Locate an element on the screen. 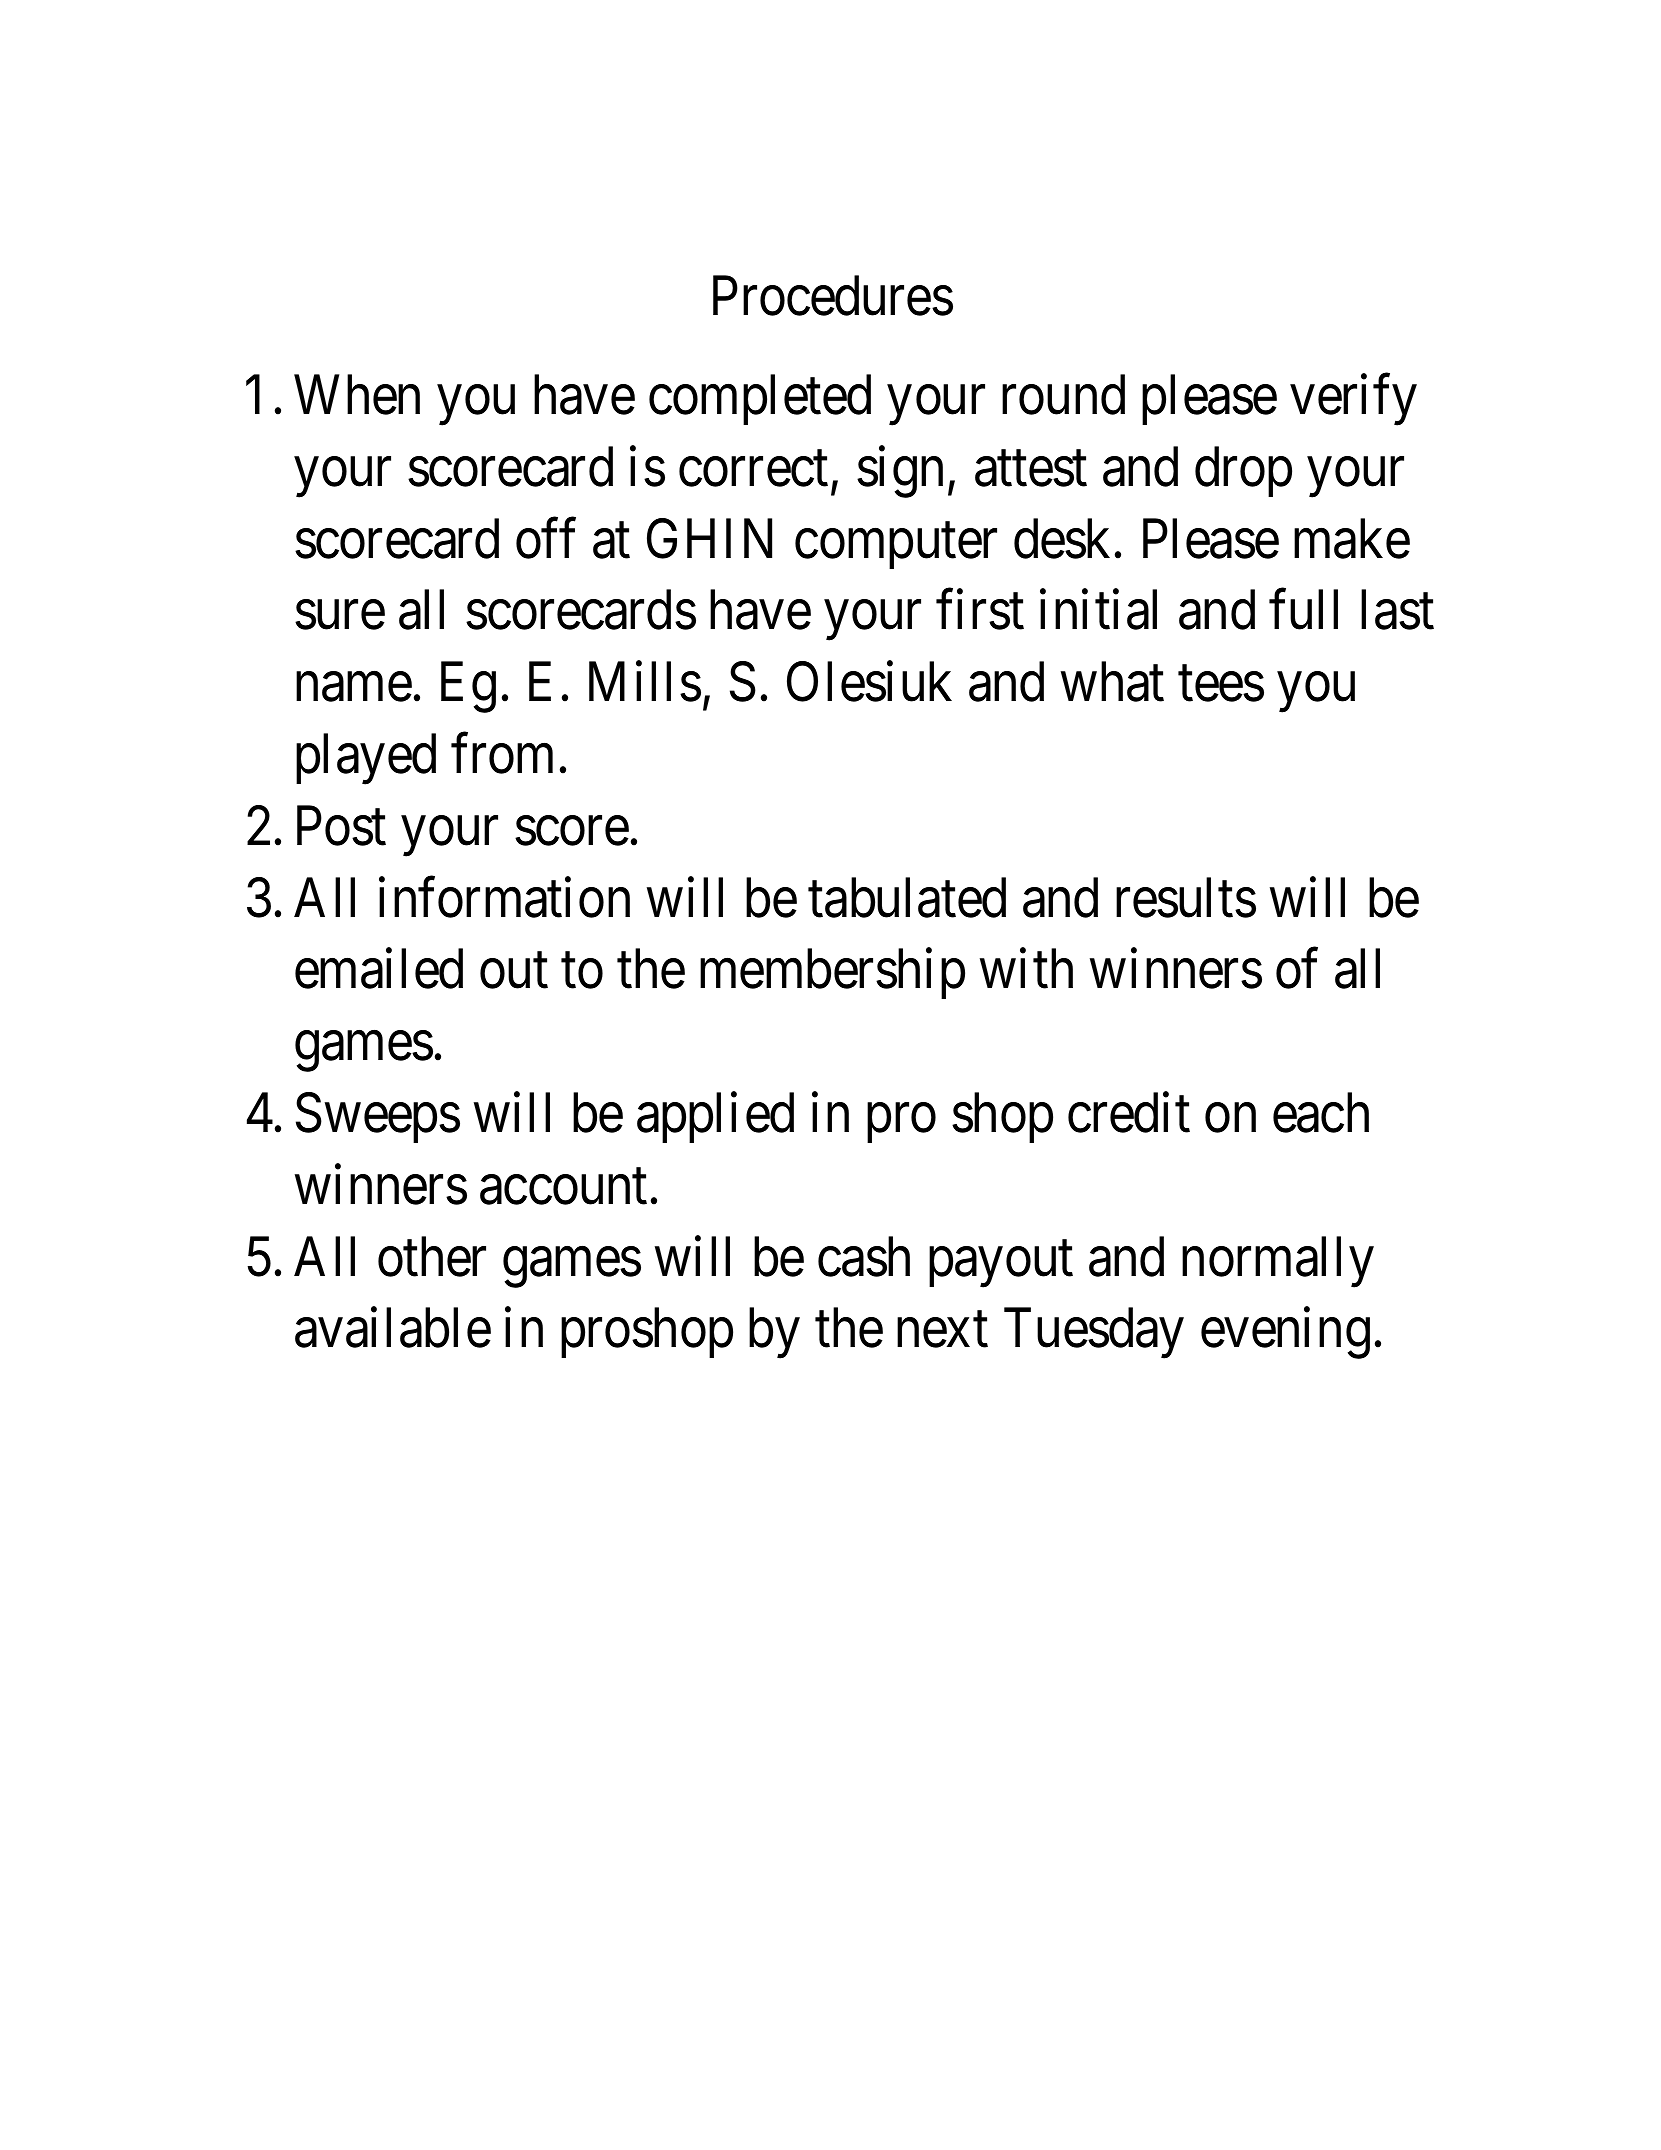  full is located at coordinates (1303, 610).
